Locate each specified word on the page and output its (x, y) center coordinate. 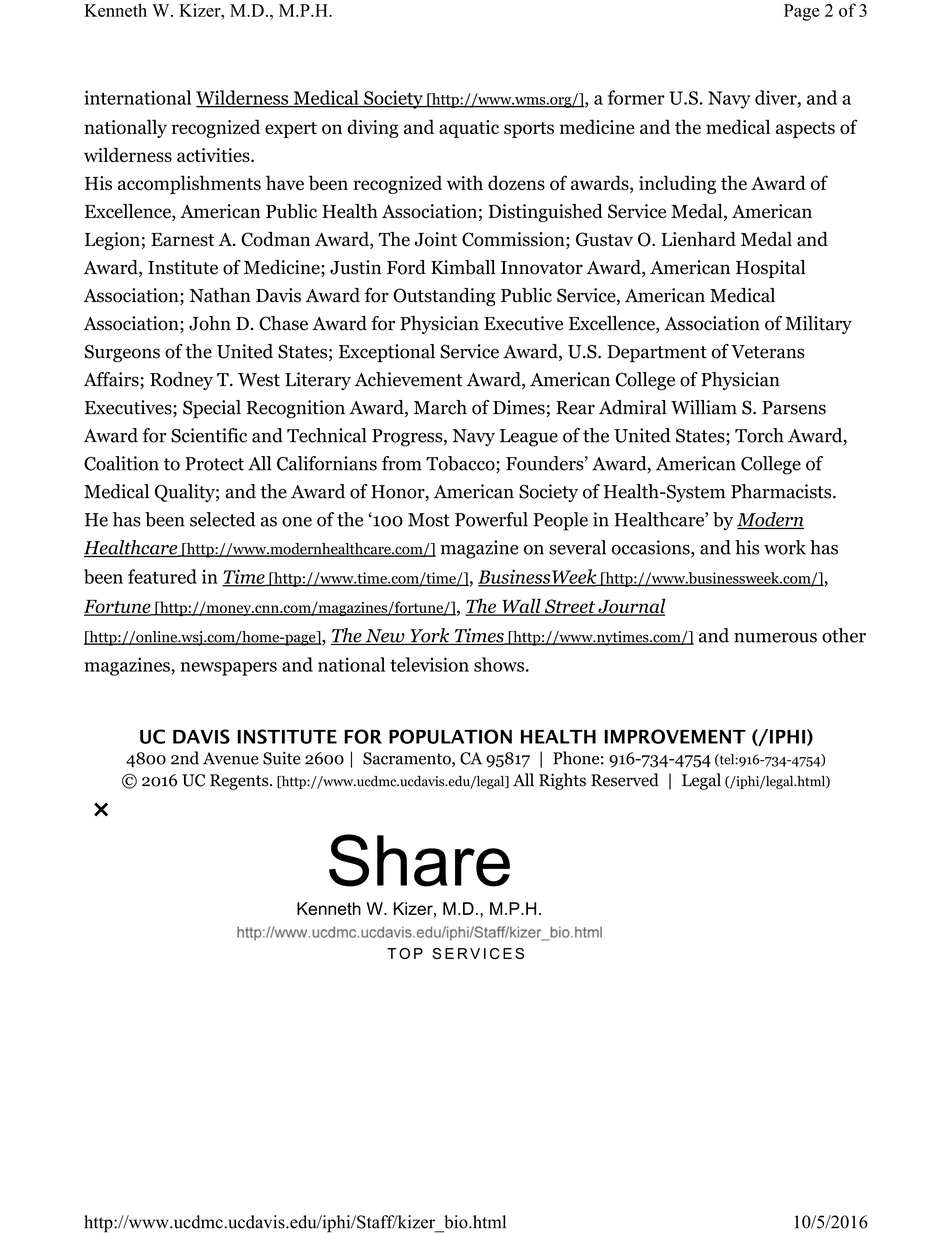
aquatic (469, 129)
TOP (405, 953)
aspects (805, 130)
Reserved (625, 780)
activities (214, 155)
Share (419, 860)
